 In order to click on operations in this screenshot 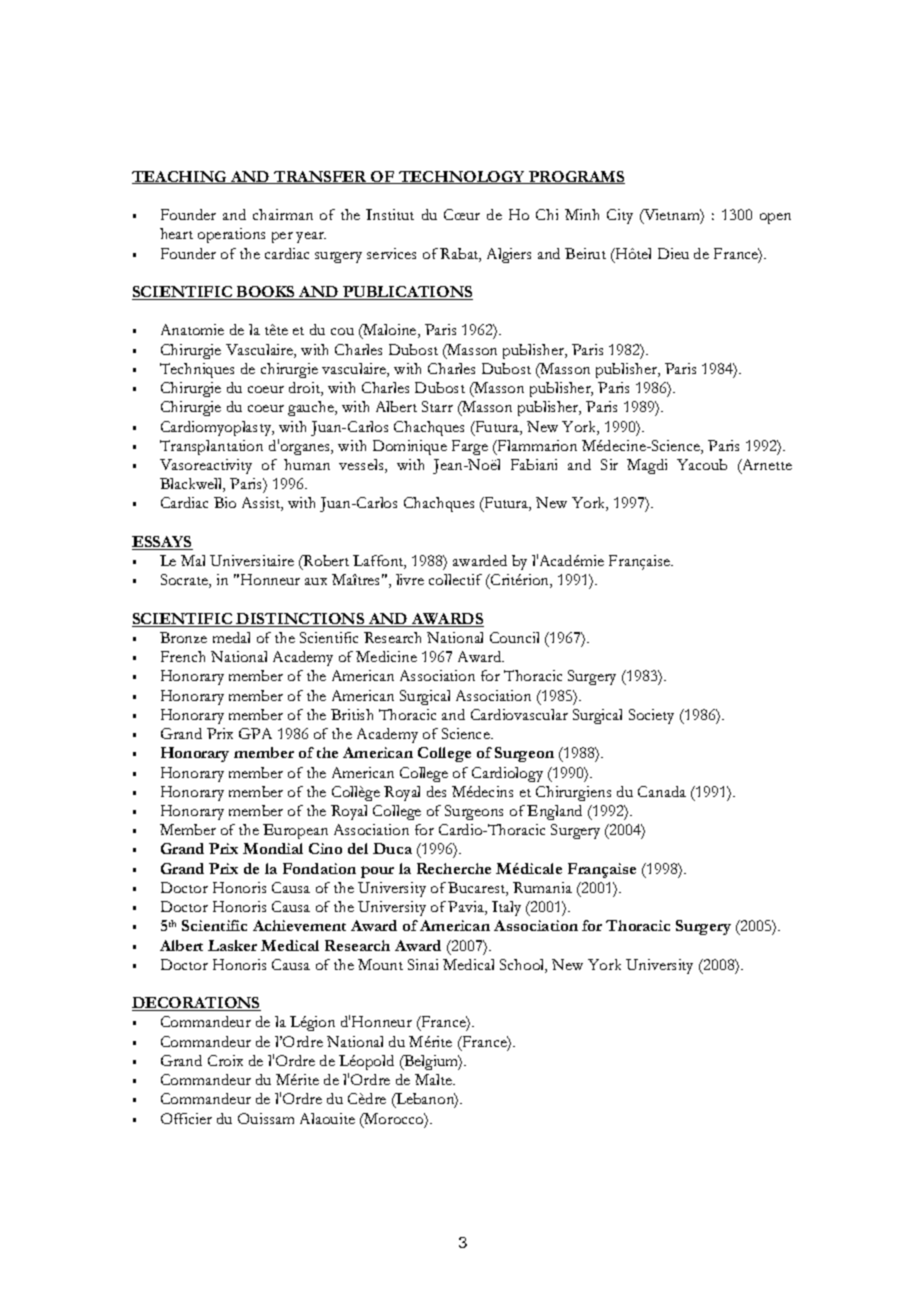, I will do `click(231, 235)`.
